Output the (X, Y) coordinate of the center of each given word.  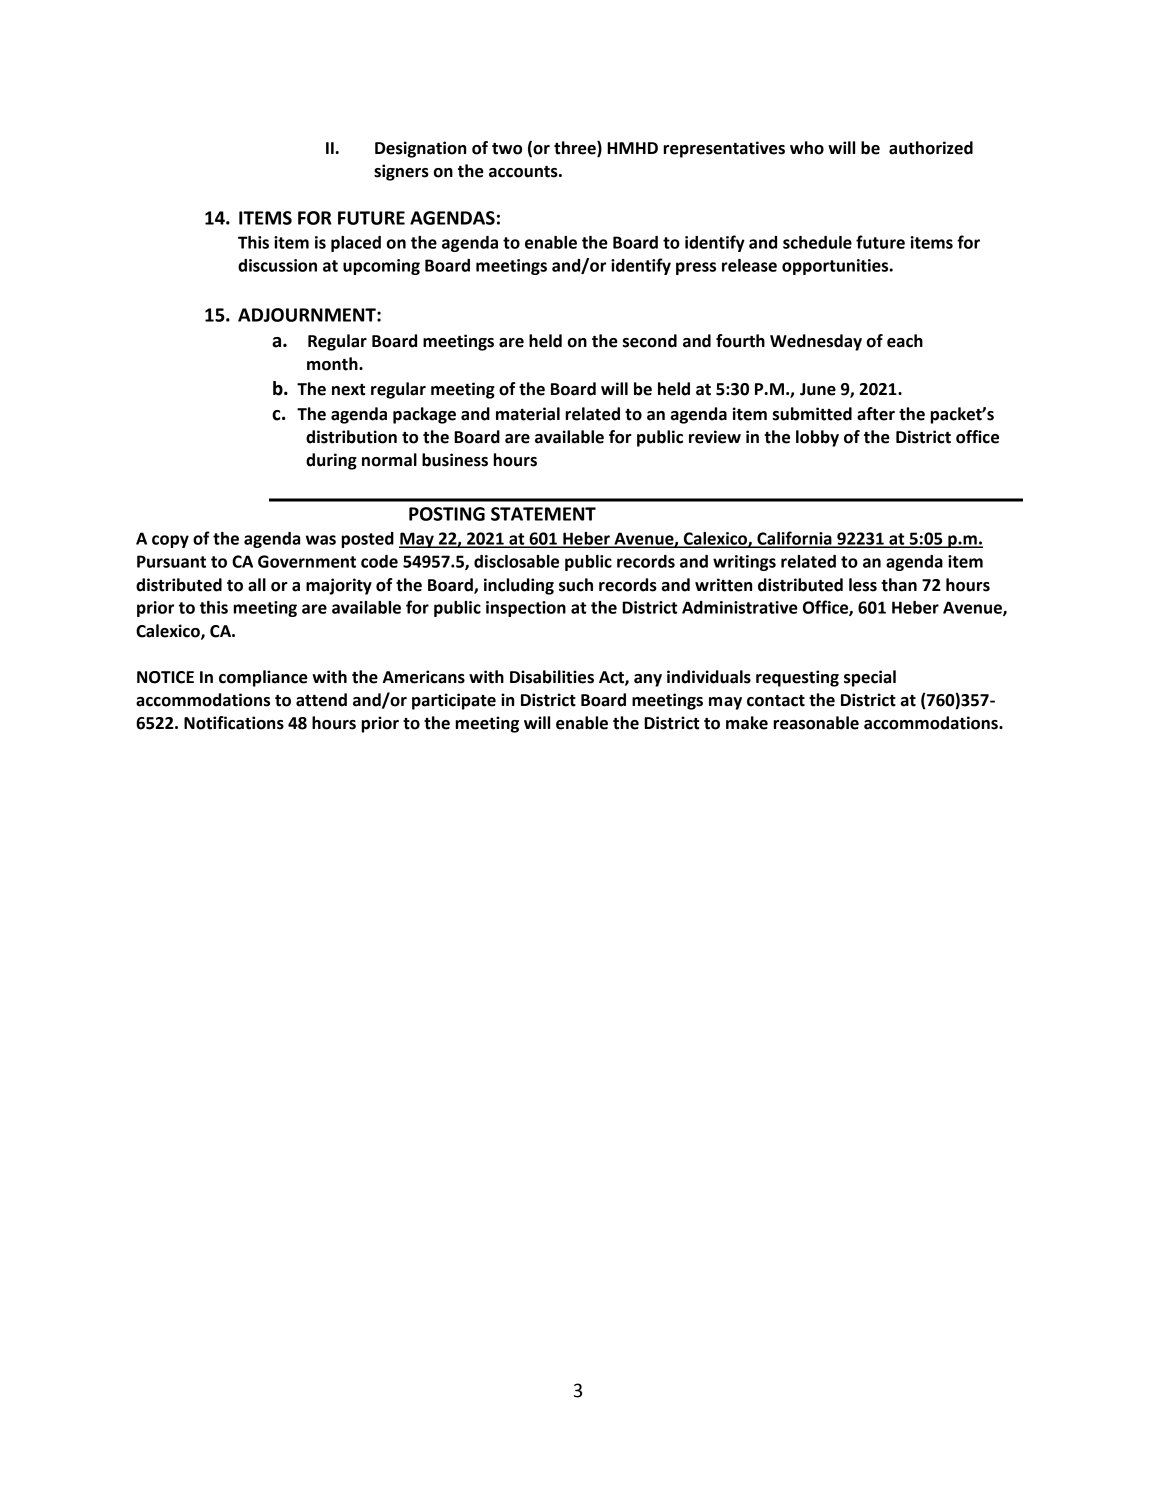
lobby (817, 438)
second (650, 341)
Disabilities (552, 677)
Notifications (234, 723)
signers (401, 172)
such (576, 585)
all (257, 585)
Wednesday (816, 342)
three (576, 149)
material (528, 414)
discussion (277, 265)
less (863, 585)
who (807, 148)
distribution (351, 437)
